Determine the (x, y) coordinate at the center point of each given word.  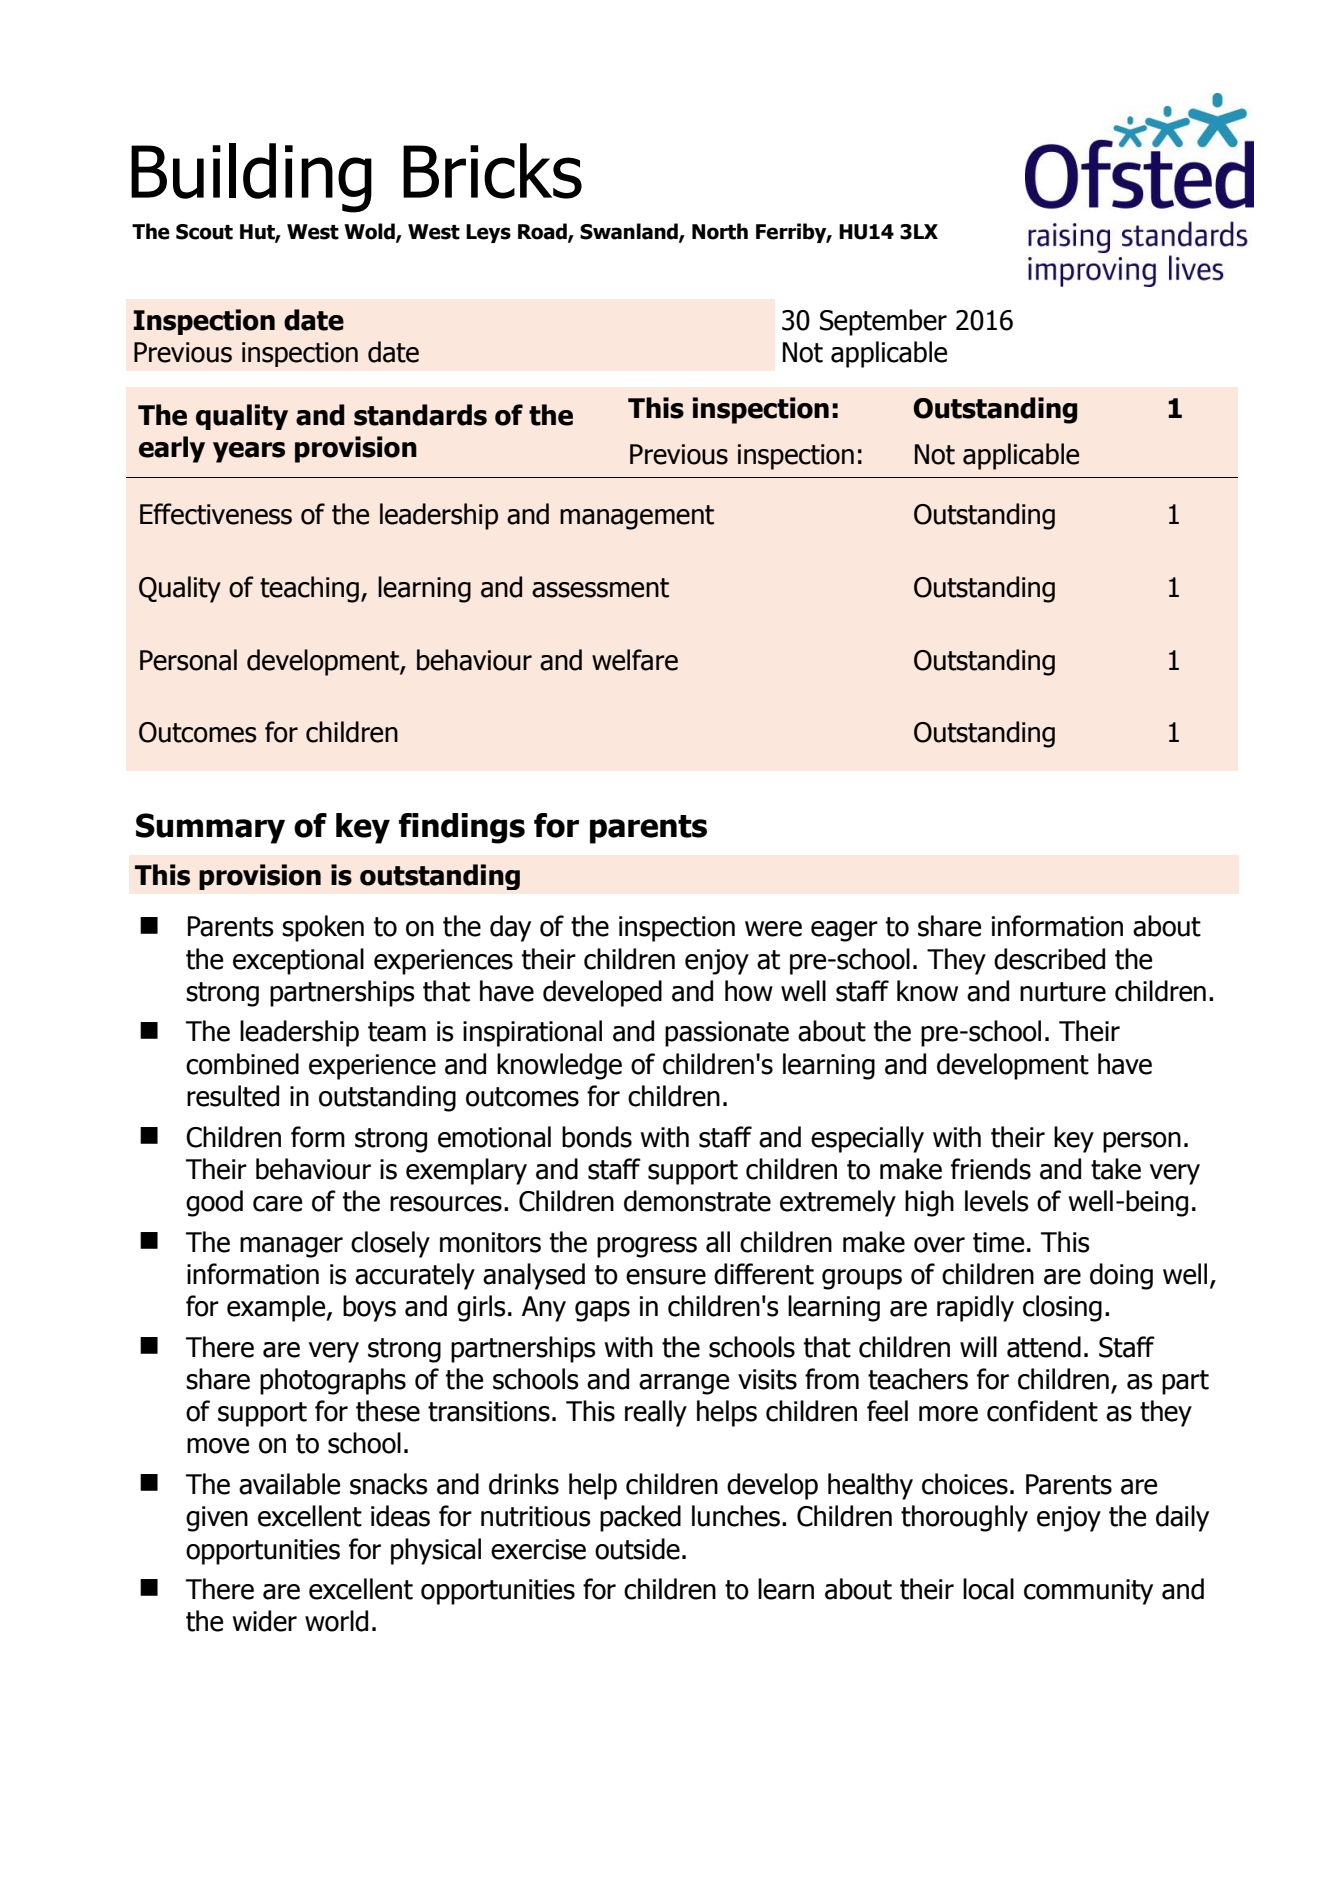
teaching (309, 589)
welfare (635, 660)
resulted (233, 1096)
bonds (597, 1137)
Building (251, 178)
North (720, 231)
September (883, 322)
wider (265, 1621)
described (1049, 959)
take (1116, 1169)
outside (637, 1549)
